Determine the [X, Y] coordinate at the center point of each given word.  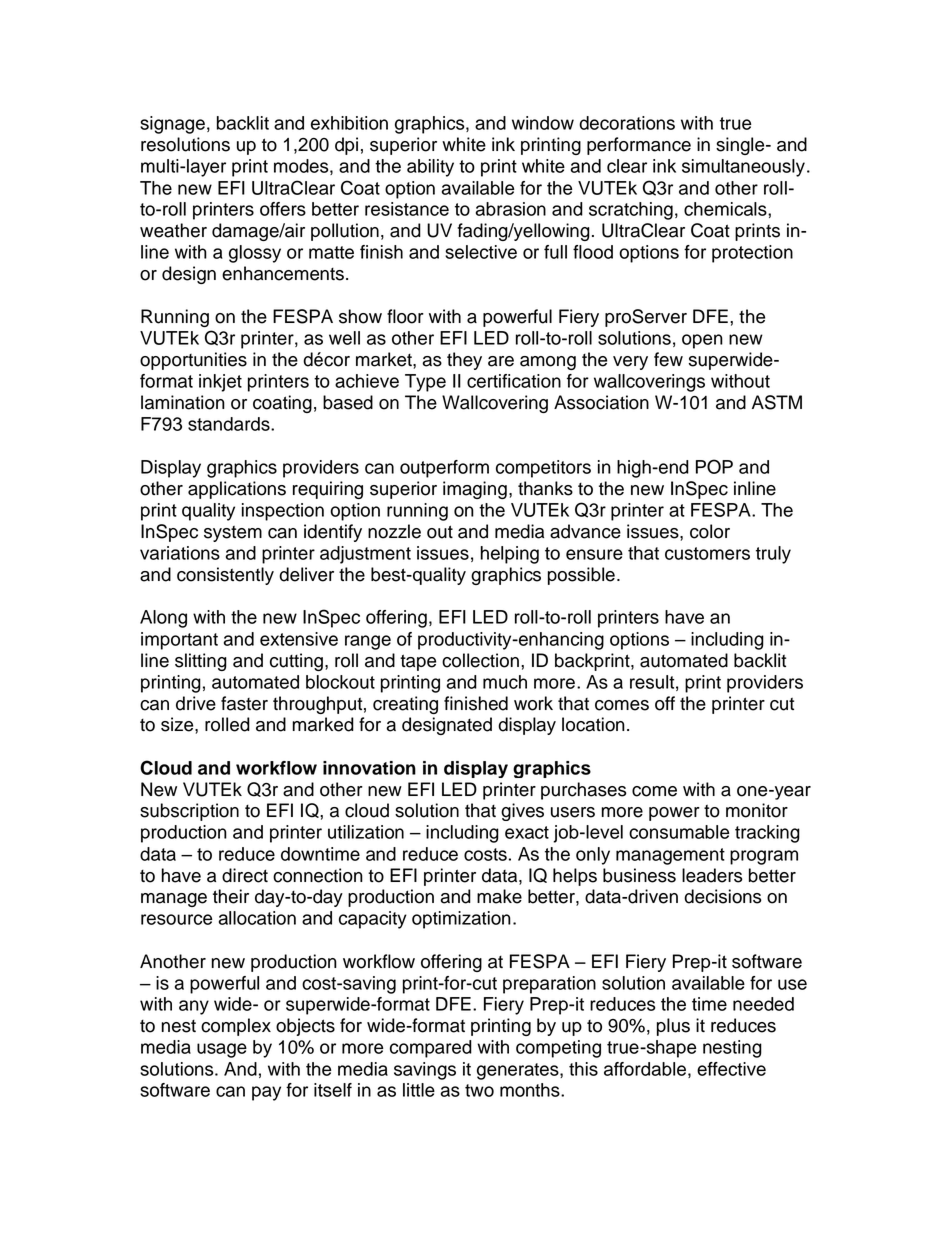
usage [222, 1050]
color [710, 531]
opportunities [193, 361]
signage [172, 125]
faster [244, 703]
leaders [712, 875]
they [464, 361]
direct [245, 875]
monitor [757, 810]
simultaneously [743, 168]
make [499, 896]
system [233, 534]
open [702, 341]
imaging [475, 490]
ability [430, 168]
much [505, 682]
